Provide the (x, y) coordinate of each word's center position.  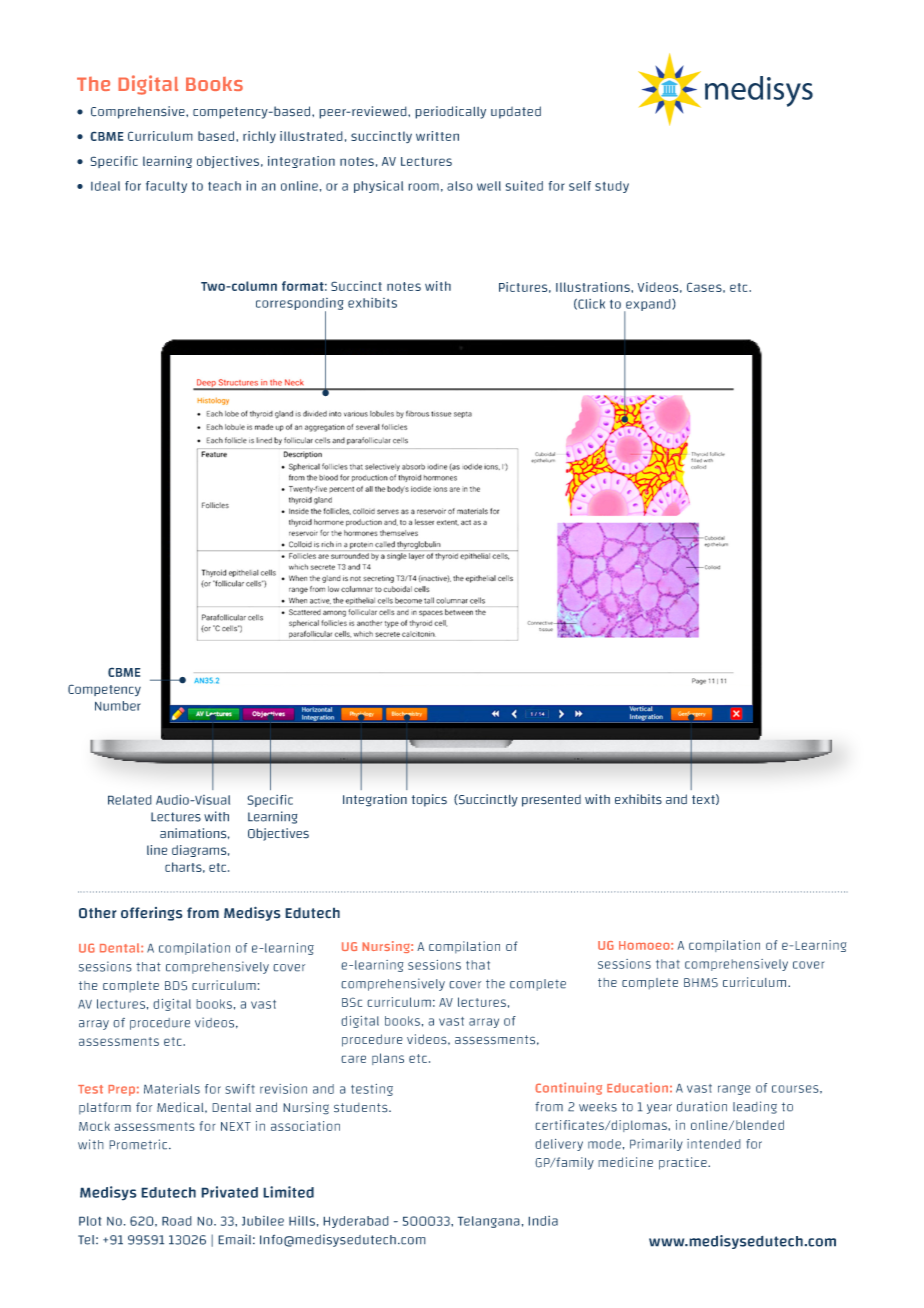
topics (429, 800)
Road (177, 1221)
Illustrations (594, 287)
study (612, 187)
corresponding (300, 305)
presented (551, 800)
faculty (166, 187)
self (580, 186)
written (437, 136)
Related (130, 800)
